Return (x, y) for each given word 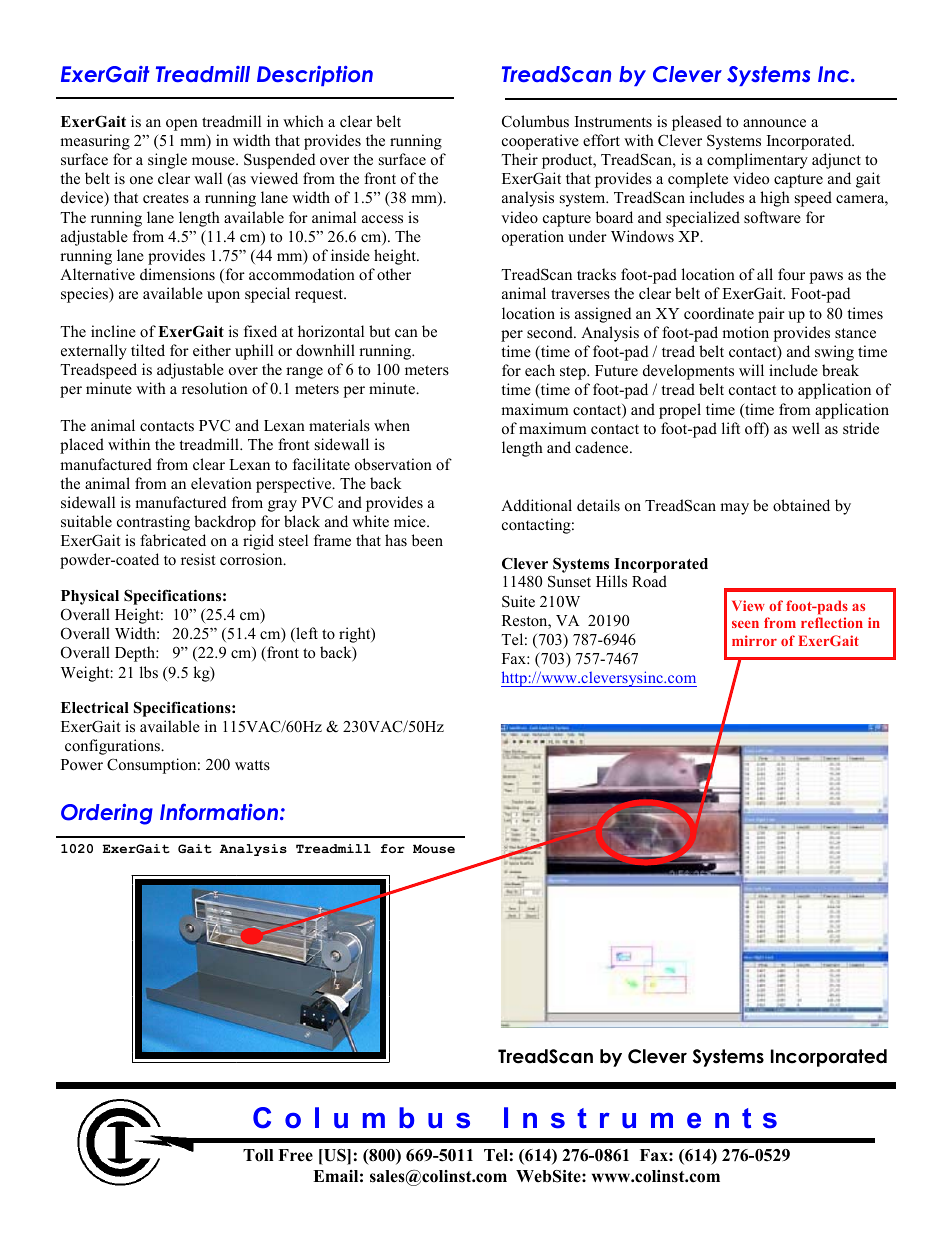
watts (252, 765)
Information (219, 811)
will (751, 370)
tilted (148, 350)
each (540, 370)
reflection (832, 622)
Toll (258, 1155)
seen (745, 624)
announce (774, 123)
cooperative (540, 142)
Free (295, 1155)
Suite (518, 601)
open (182, 125)
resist (198, 559)
